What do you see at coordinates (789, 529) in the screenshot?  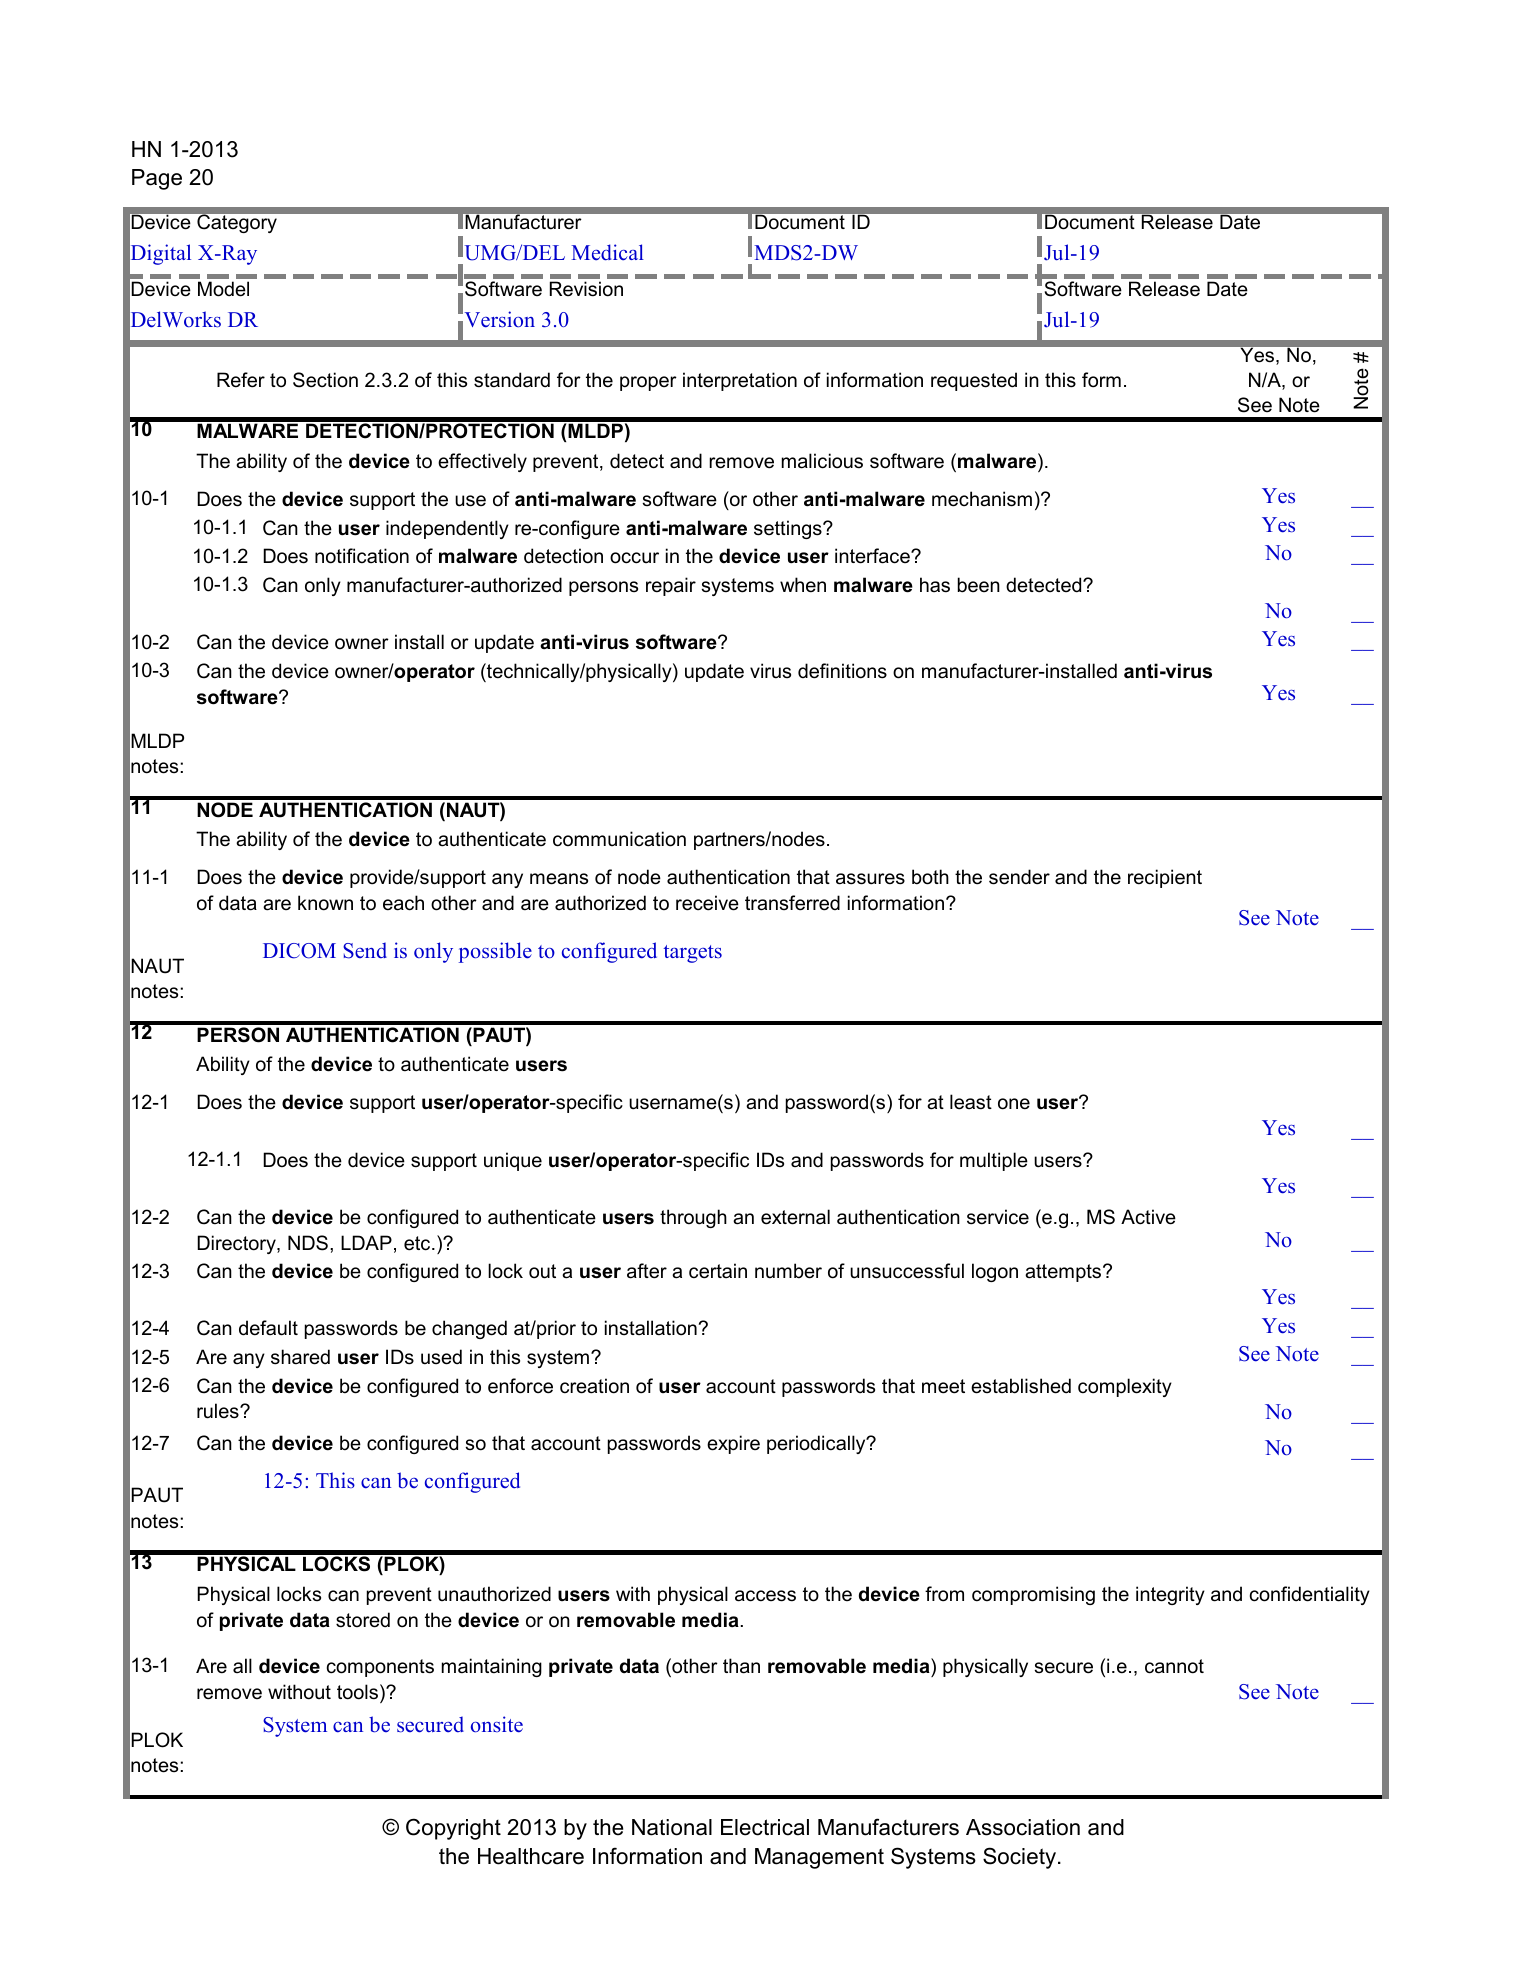 I see `settings` at bounding box center [789, 529].
